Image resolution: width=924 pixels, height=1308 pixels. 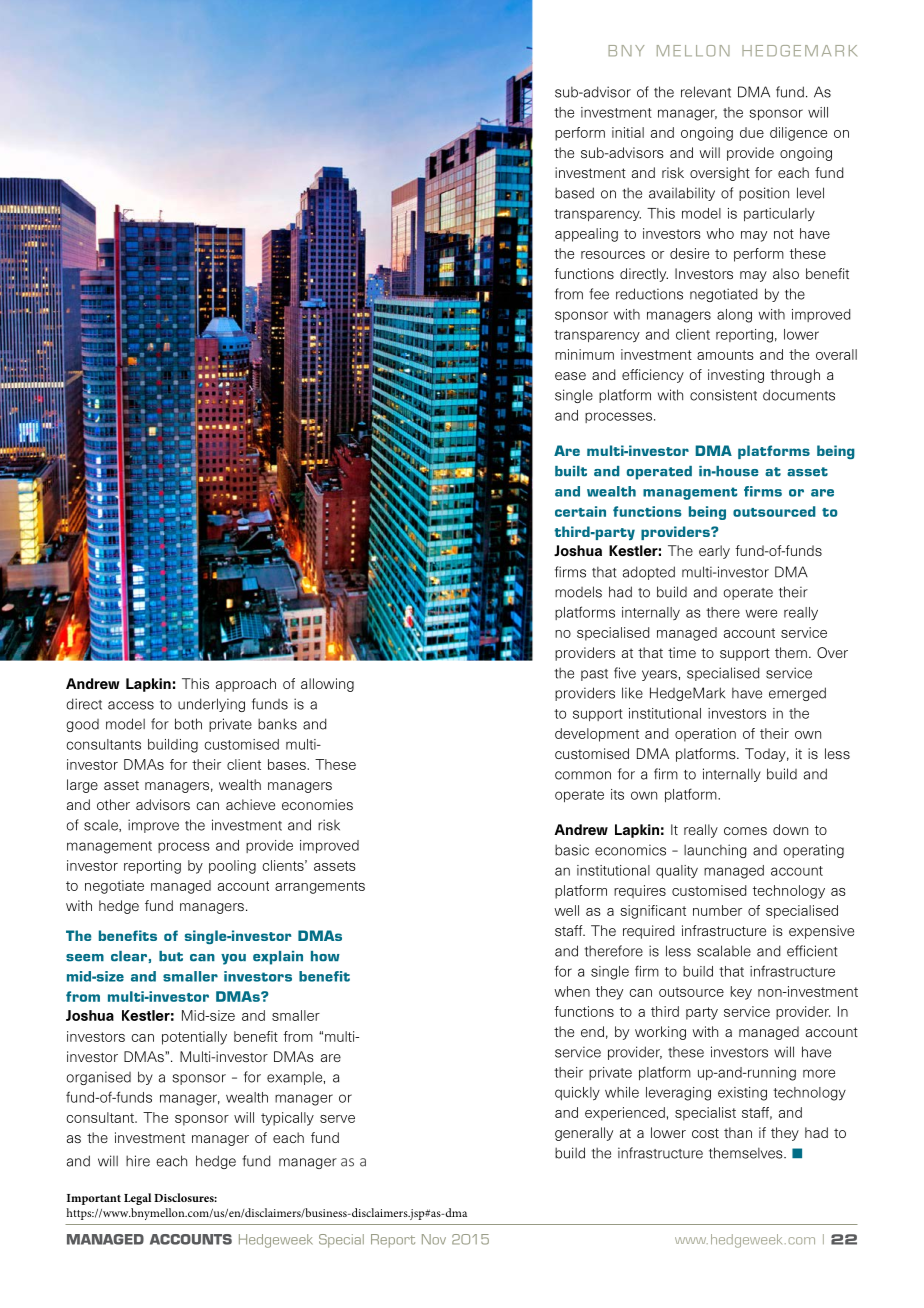 What do you see at coordinates (566, 910) in the screenshot?
I see `well` at bounding box center [566, 910].
